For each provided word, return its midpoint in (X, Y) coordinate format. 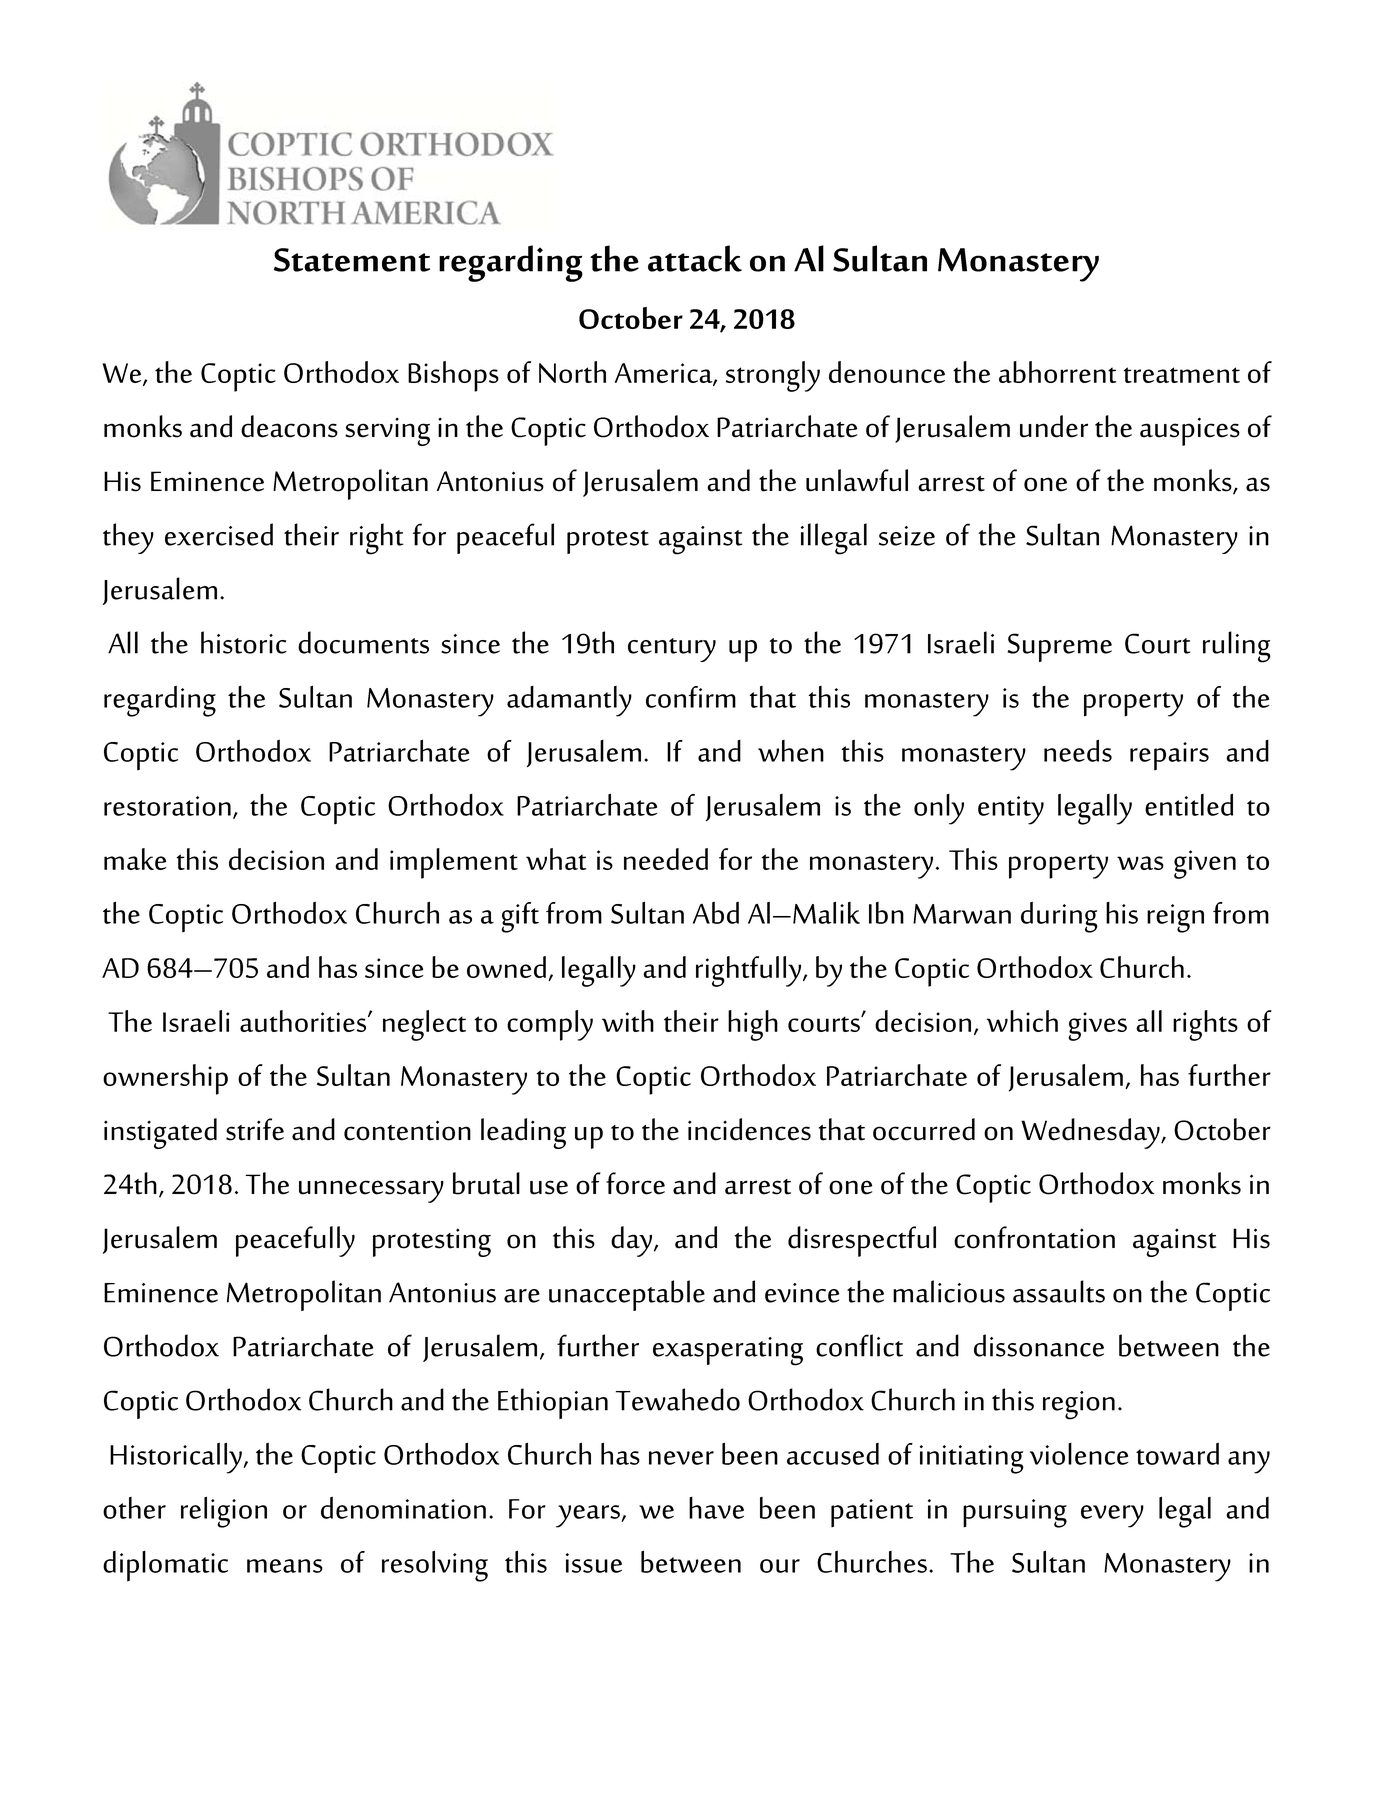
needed (666, 859)
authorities (304, 1021)
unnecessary (371, 1191)
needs (1078, 750)
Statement (352, 260)
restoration (167, 806)
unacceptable (627, 1295)
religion (224, 1512)
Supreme (1059, 647)
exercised (219, 534)
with (628, 1021)
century (672, 650)
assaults (1059, 1291)
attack (695, 258)
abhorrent (1058, 372)
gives (1097, 1026)
